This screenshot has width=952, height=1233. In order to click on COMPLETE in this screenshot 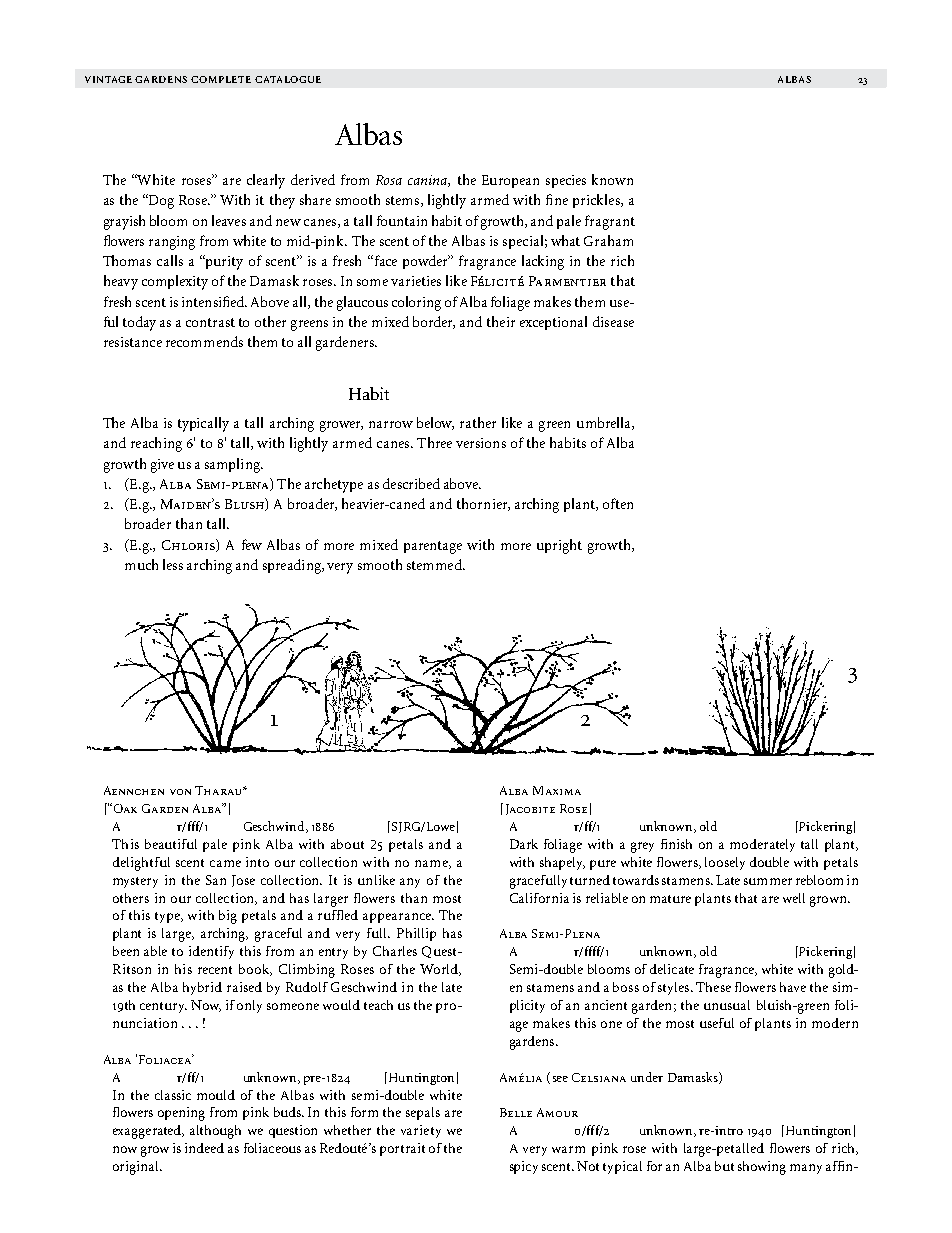, I will do `click(221, 79)`.
